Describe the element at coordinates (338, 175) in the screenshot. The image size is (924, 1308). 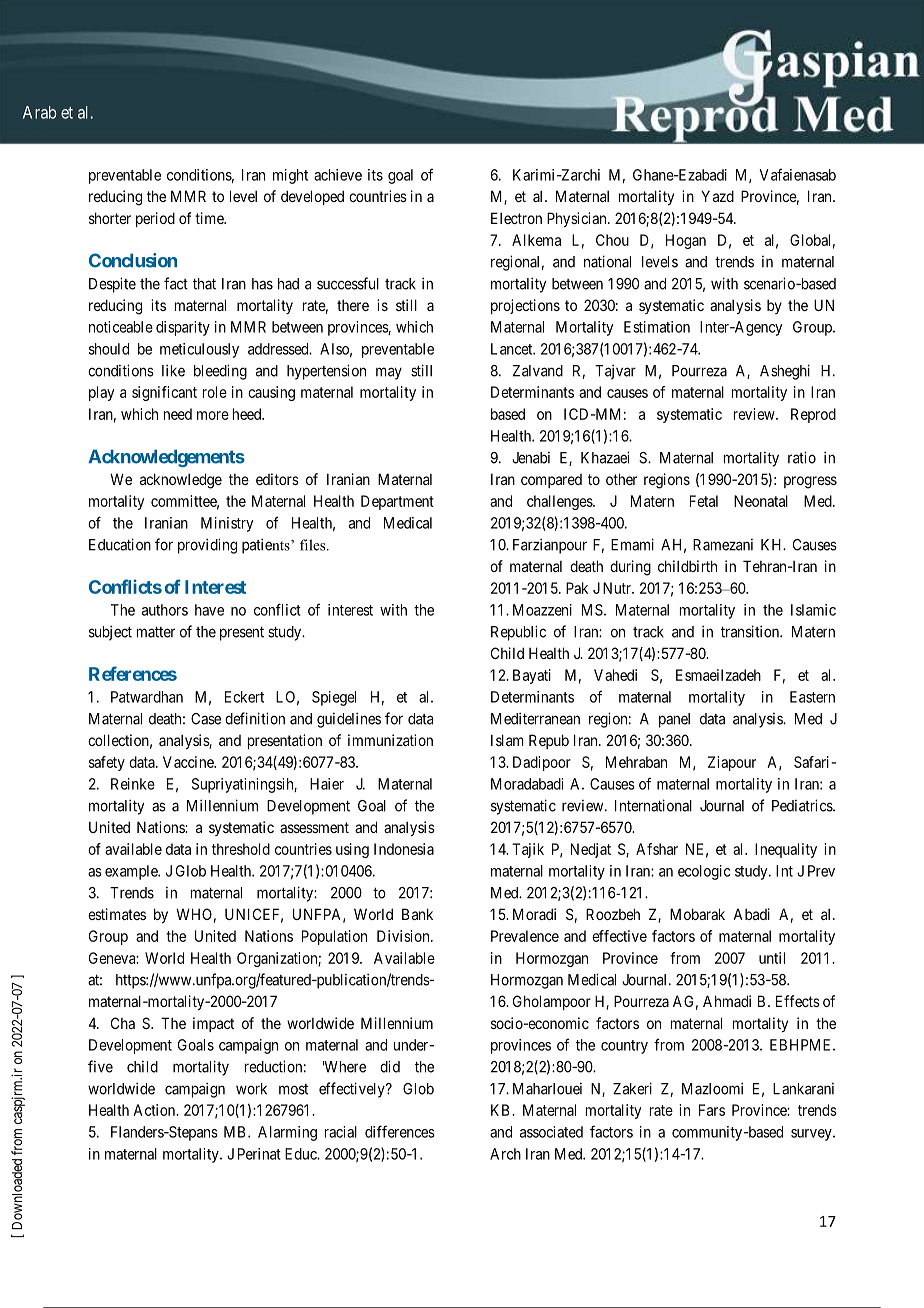
I see `achieve` at that location.
